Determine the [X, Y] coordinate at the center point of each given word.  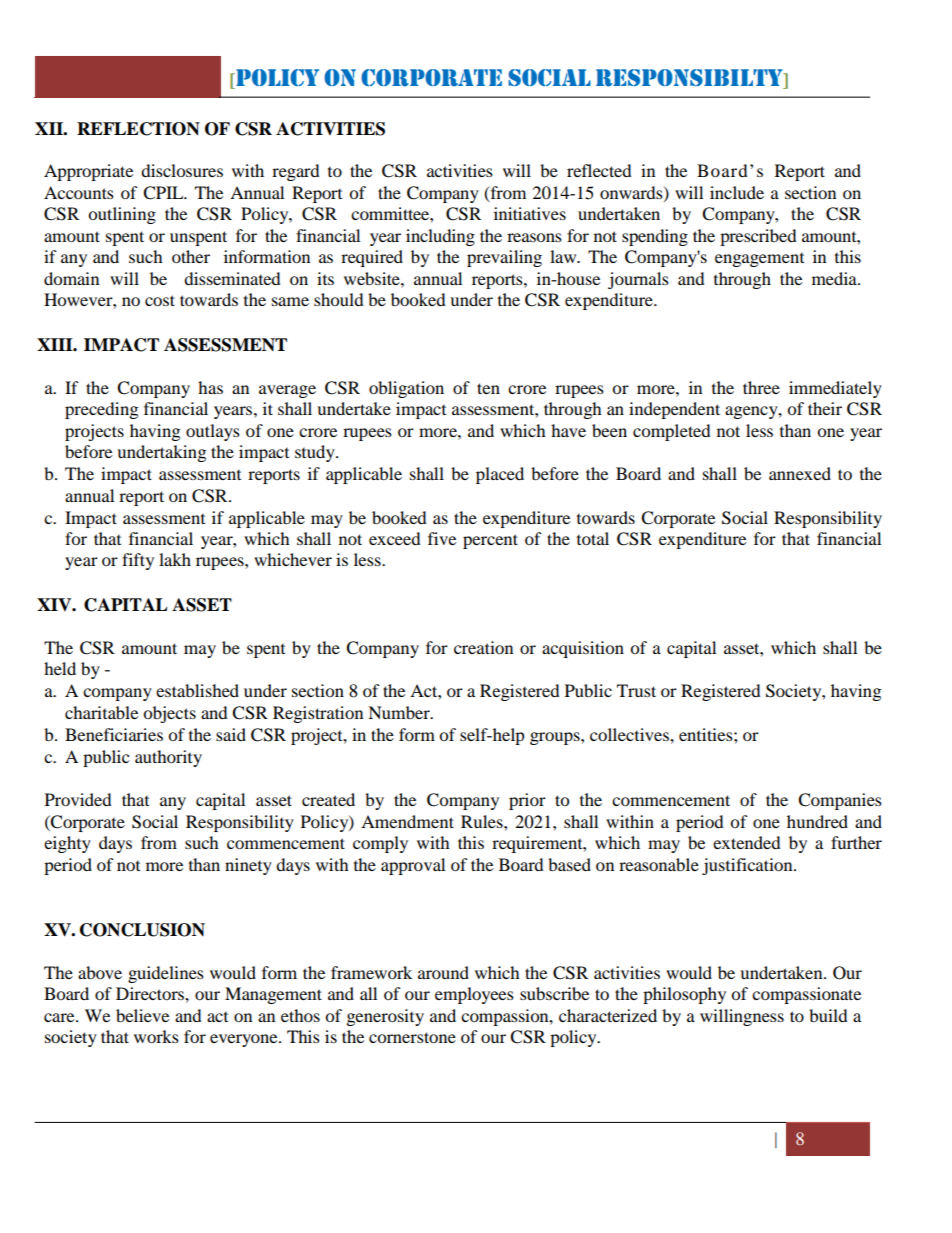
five [442, 538]
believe [142, 1015]
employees [474, 995]
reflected [599, 170]
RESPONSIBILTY [690, 79]
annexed [800, 473]
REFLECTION [138, 129]
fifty [138, 561]
